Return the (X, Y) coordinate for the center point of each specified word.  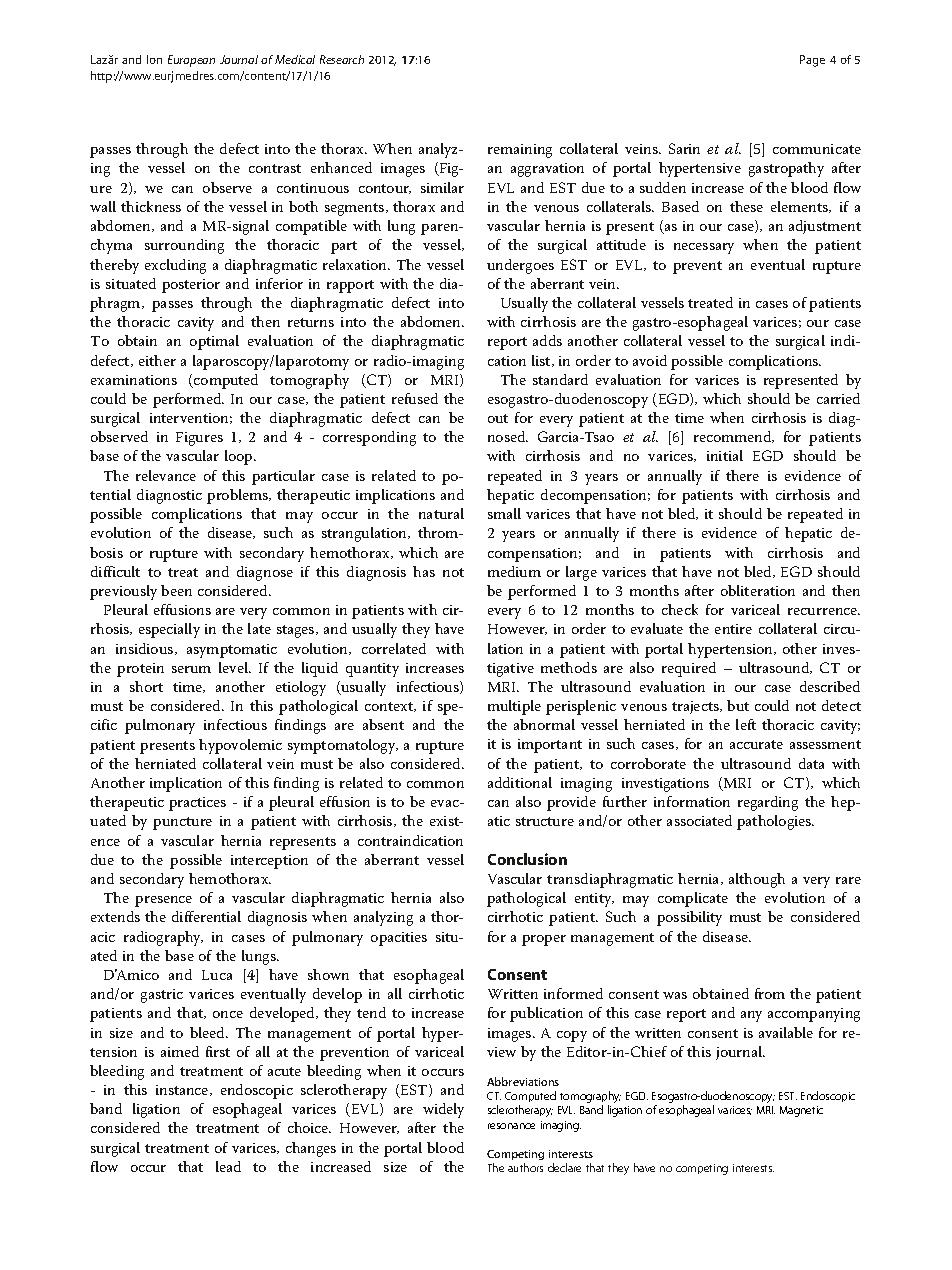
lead (228, 1166)
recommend (734, 437)
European (191, 61)
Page (812, 61)
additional (520, 782)
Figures (199, 439)
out (498, 418)
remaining (520, 151)
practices (197, 804)
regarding (768, 803)
